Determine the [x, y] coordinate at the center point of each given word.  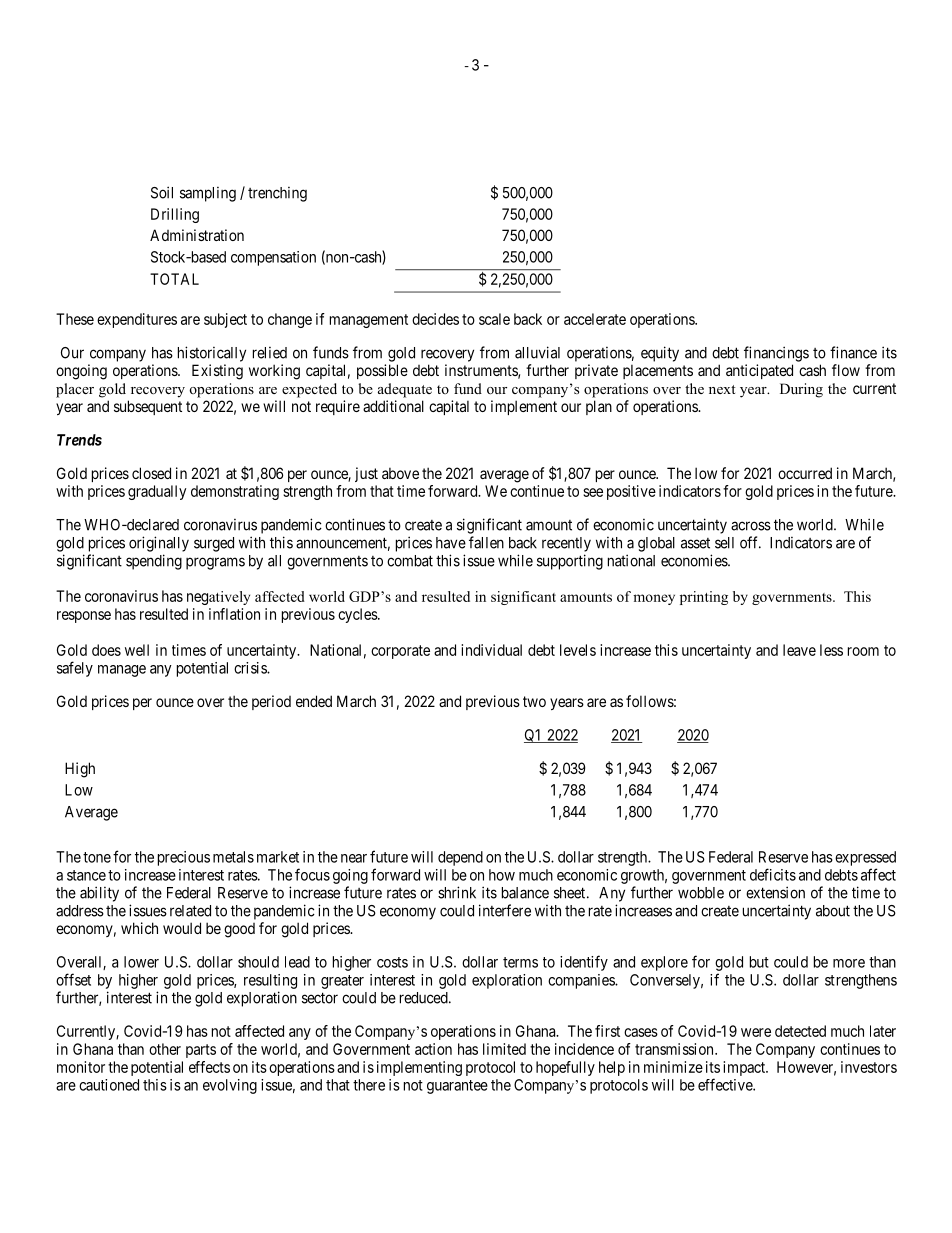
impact [745, 1068]
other [165, 1049]
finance [853, 352]
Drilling [175, 215]
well [137, 650]
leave [799, 650]
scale [494, 319]
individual [491, 650]
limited [504, 1049]
